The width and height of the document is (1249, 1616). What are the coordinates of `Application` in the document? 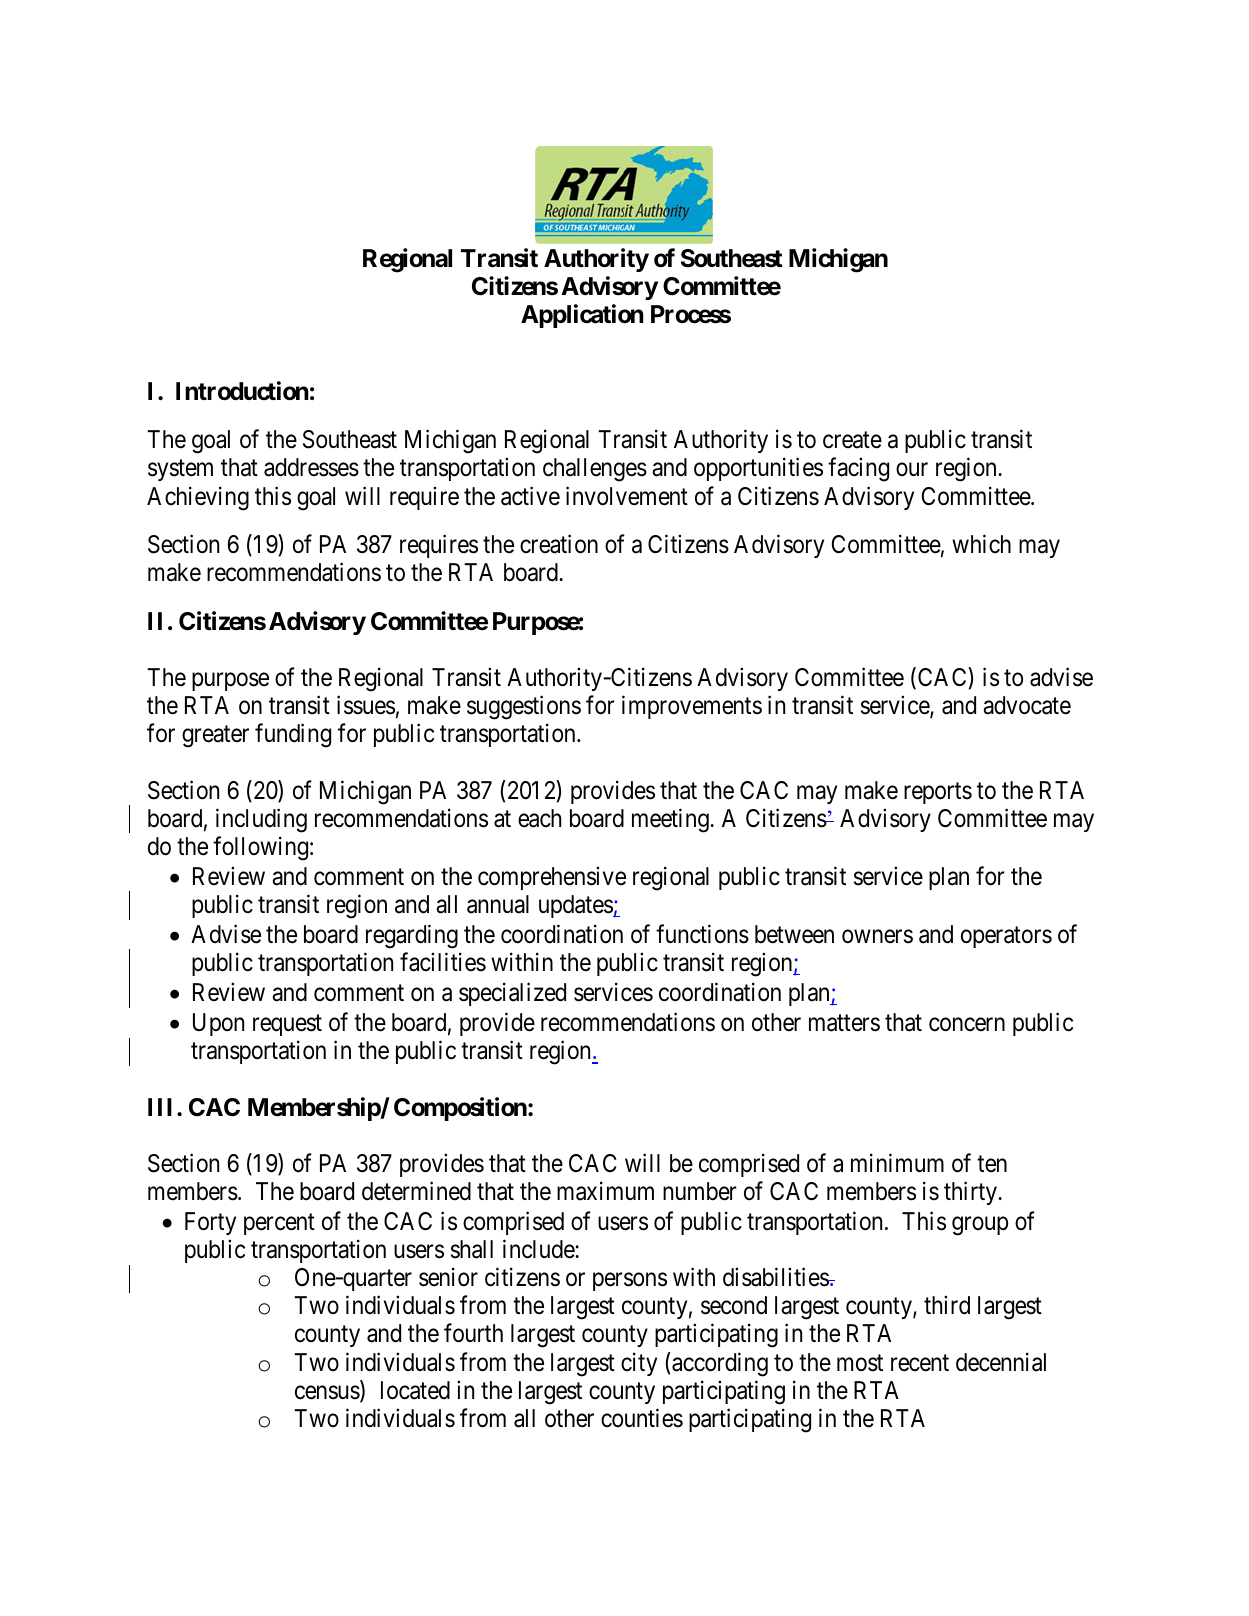 It's located at (582, 316).
